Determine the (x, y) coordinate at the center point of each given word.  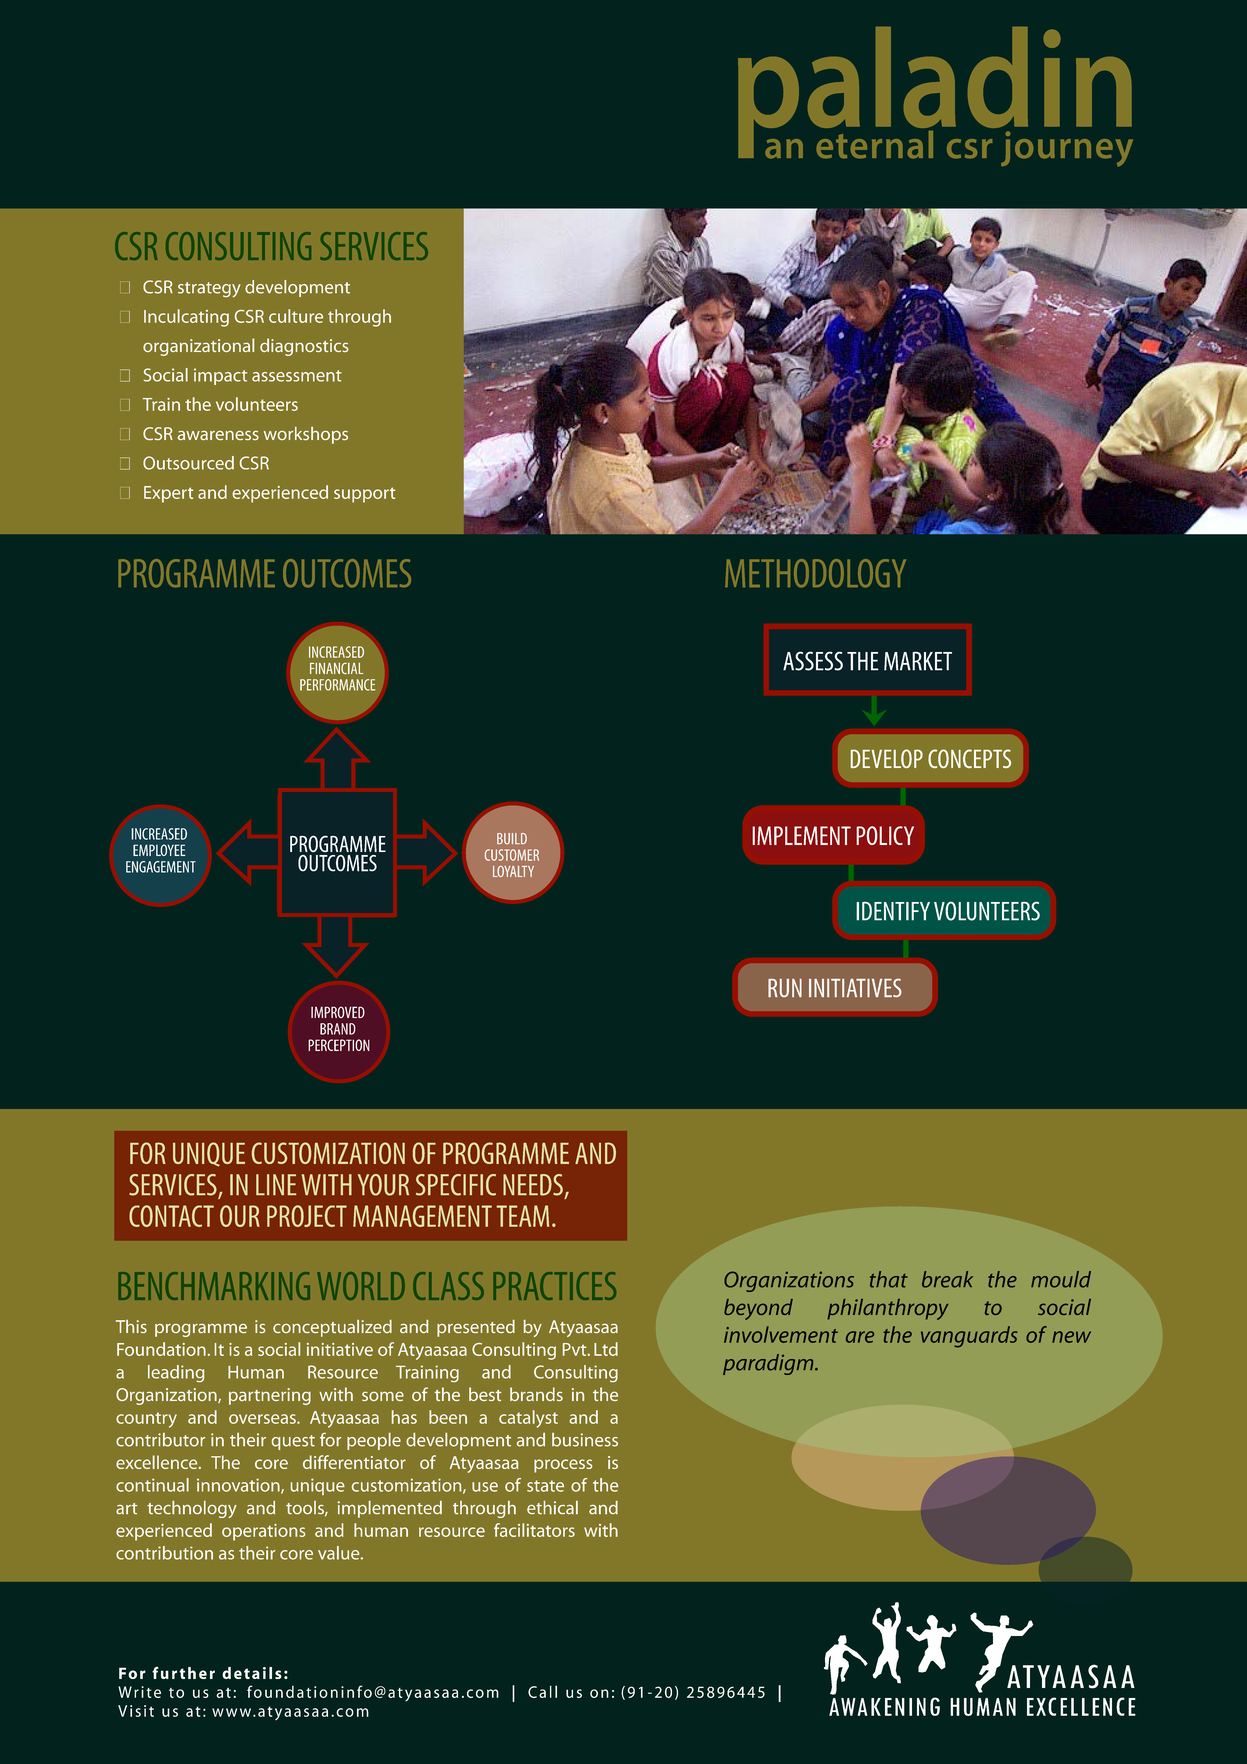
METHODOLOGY (815, 573)
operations (263, 1532)
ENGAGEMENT (161, 867)
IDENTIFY (893, 911)
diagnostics (304, 347)
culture (296, 316)
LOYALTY (513, 871)
